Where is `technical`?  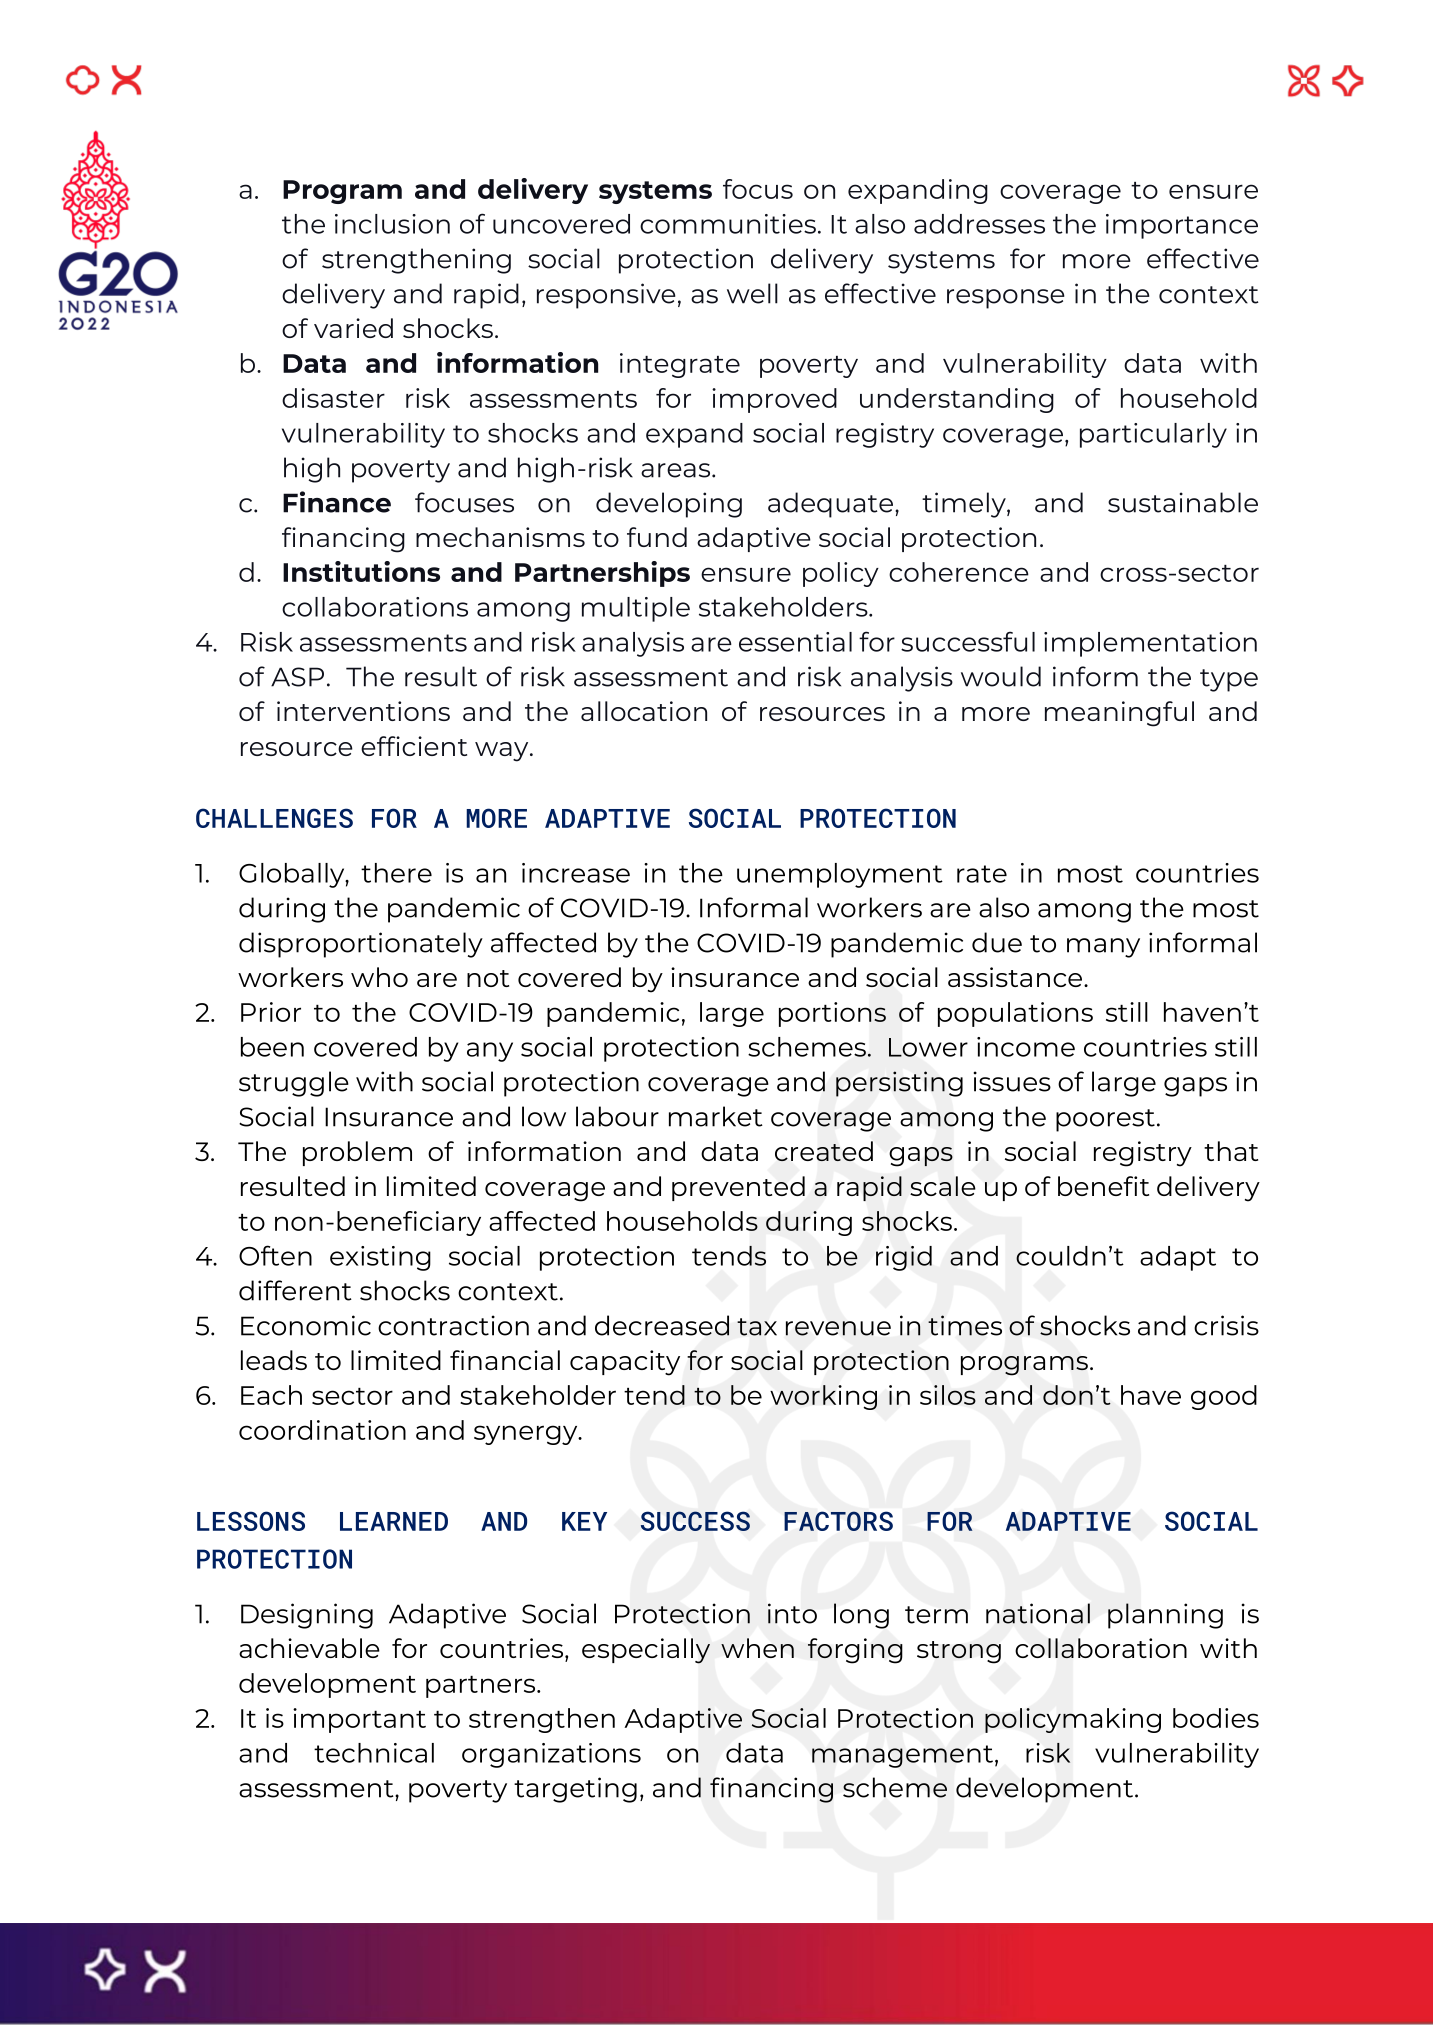
technical is located at coordinates (374, 1753).
